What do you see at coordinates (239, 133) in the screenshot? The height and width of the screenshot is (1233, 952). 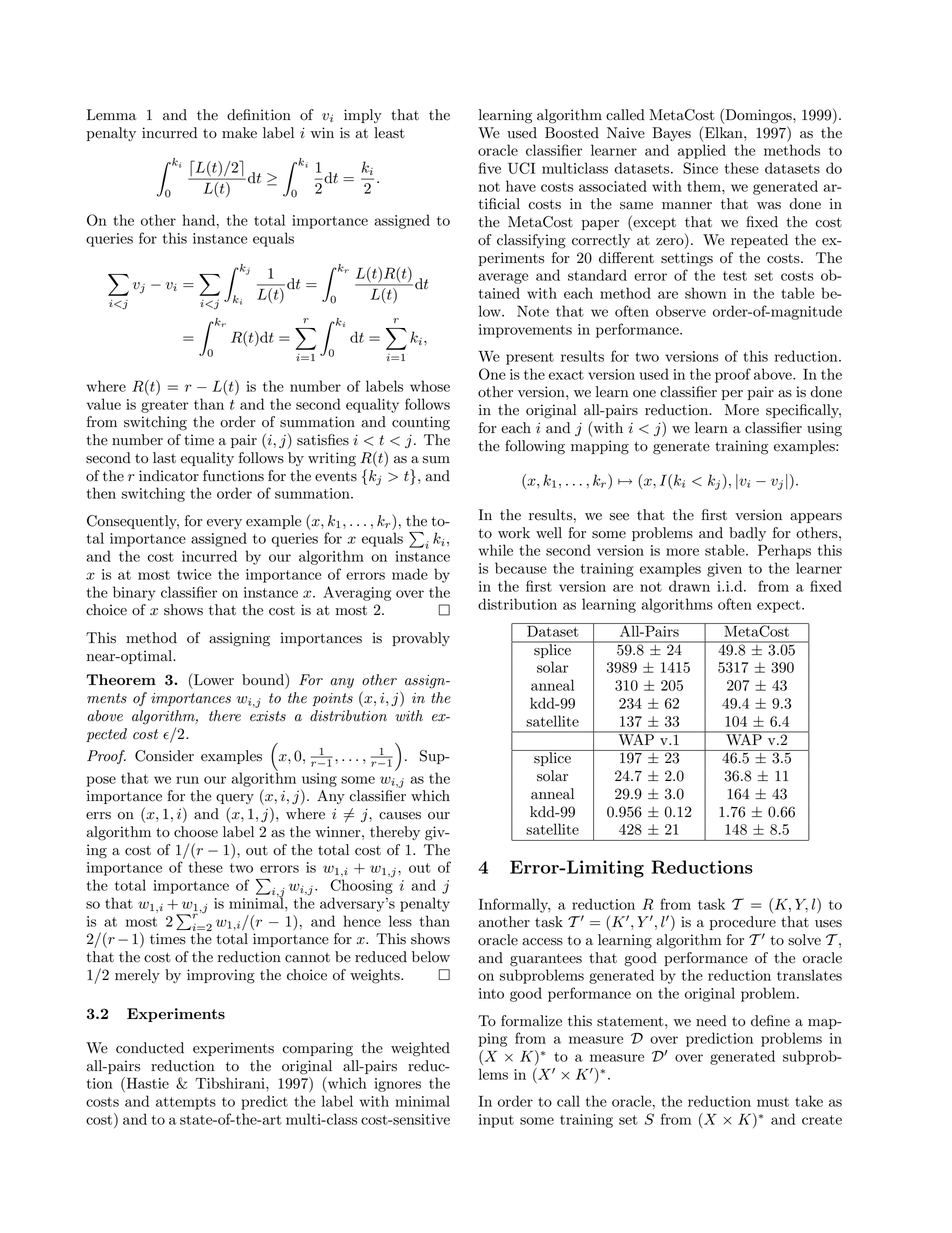 I see `make` at bounding box center [239, 133].
